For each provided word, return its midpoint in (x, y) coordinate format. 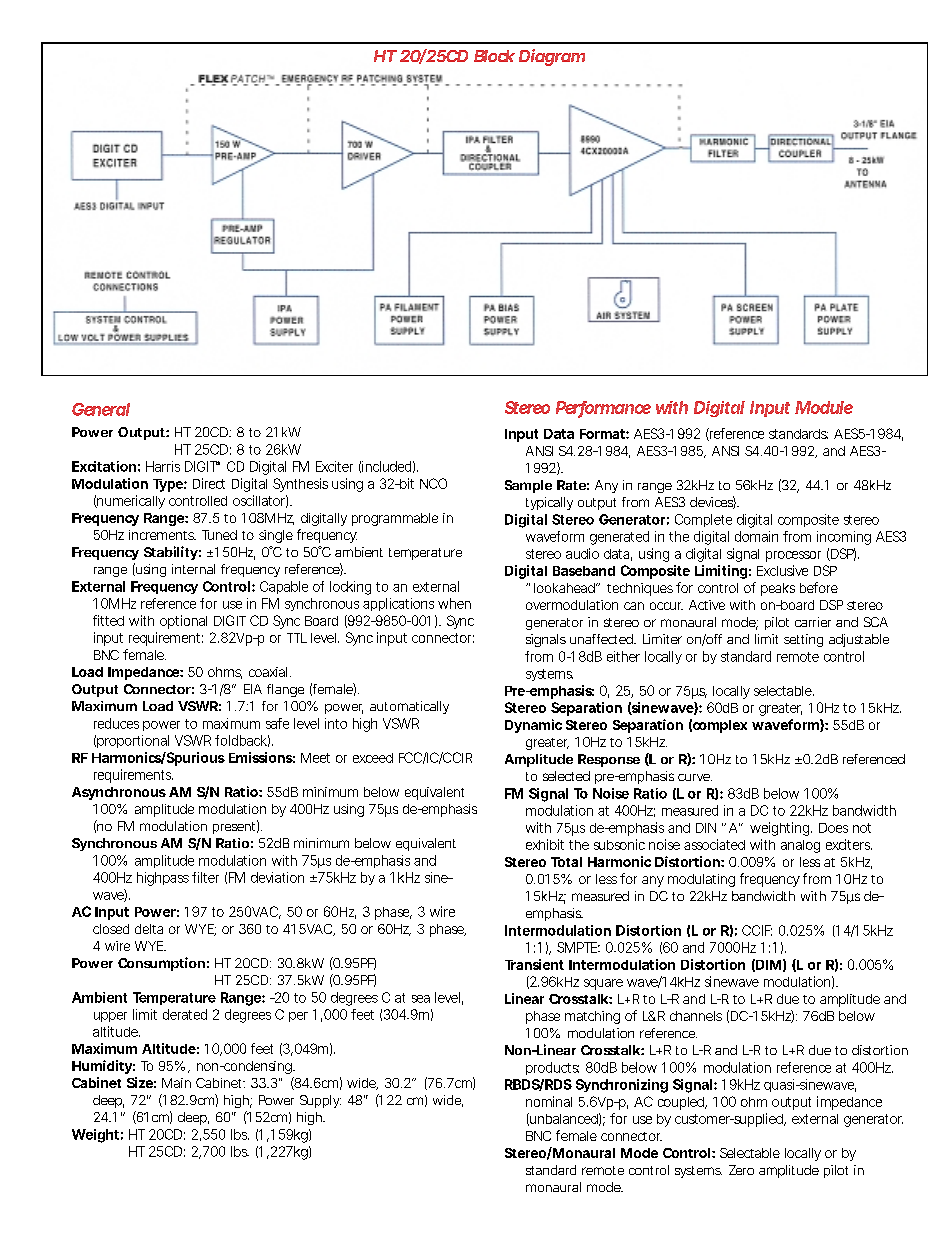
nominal (549, 1101)
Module (824, 407)
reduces (116, 723)
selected (566, 776)
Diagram (552, 57)
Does (833, 828)
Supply (320, 1101)
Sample (528, 486)
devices (713, 502)
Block (494, 56)
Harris (163, 466)
